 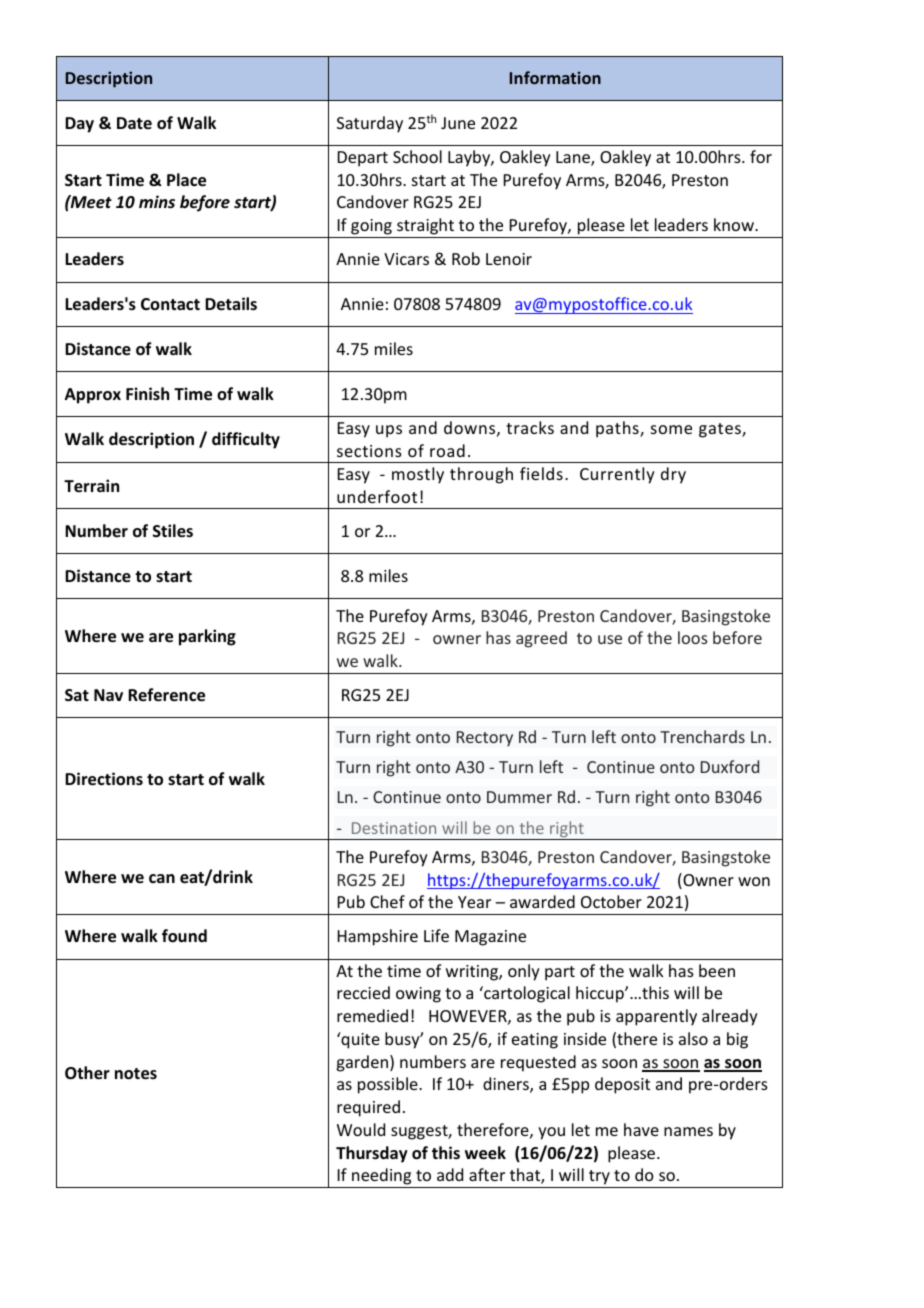 I want to click on Date, so click(x=134, y=123).
